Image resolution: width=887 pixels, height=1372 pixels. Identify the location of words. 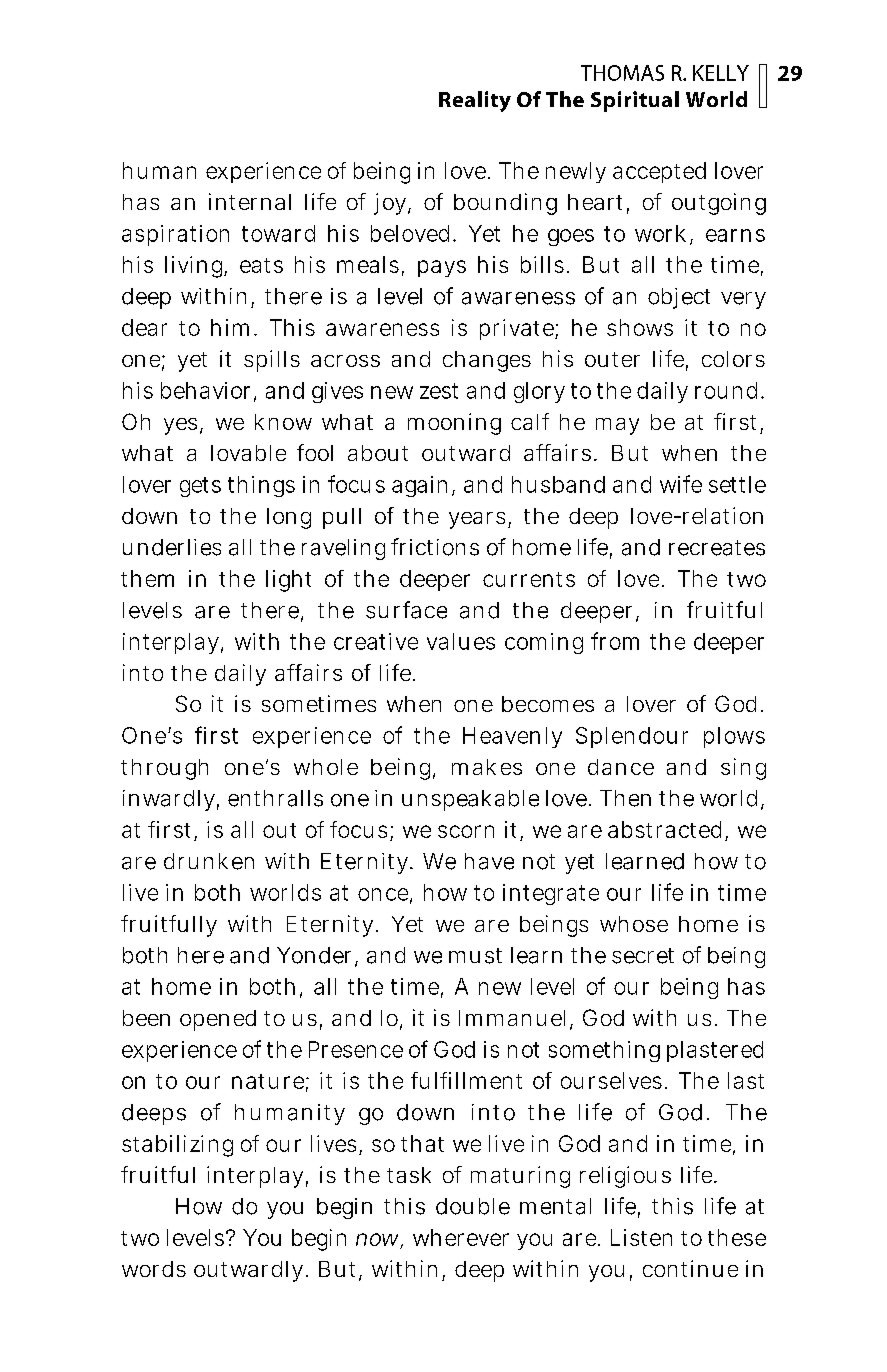
(154, 1269).
